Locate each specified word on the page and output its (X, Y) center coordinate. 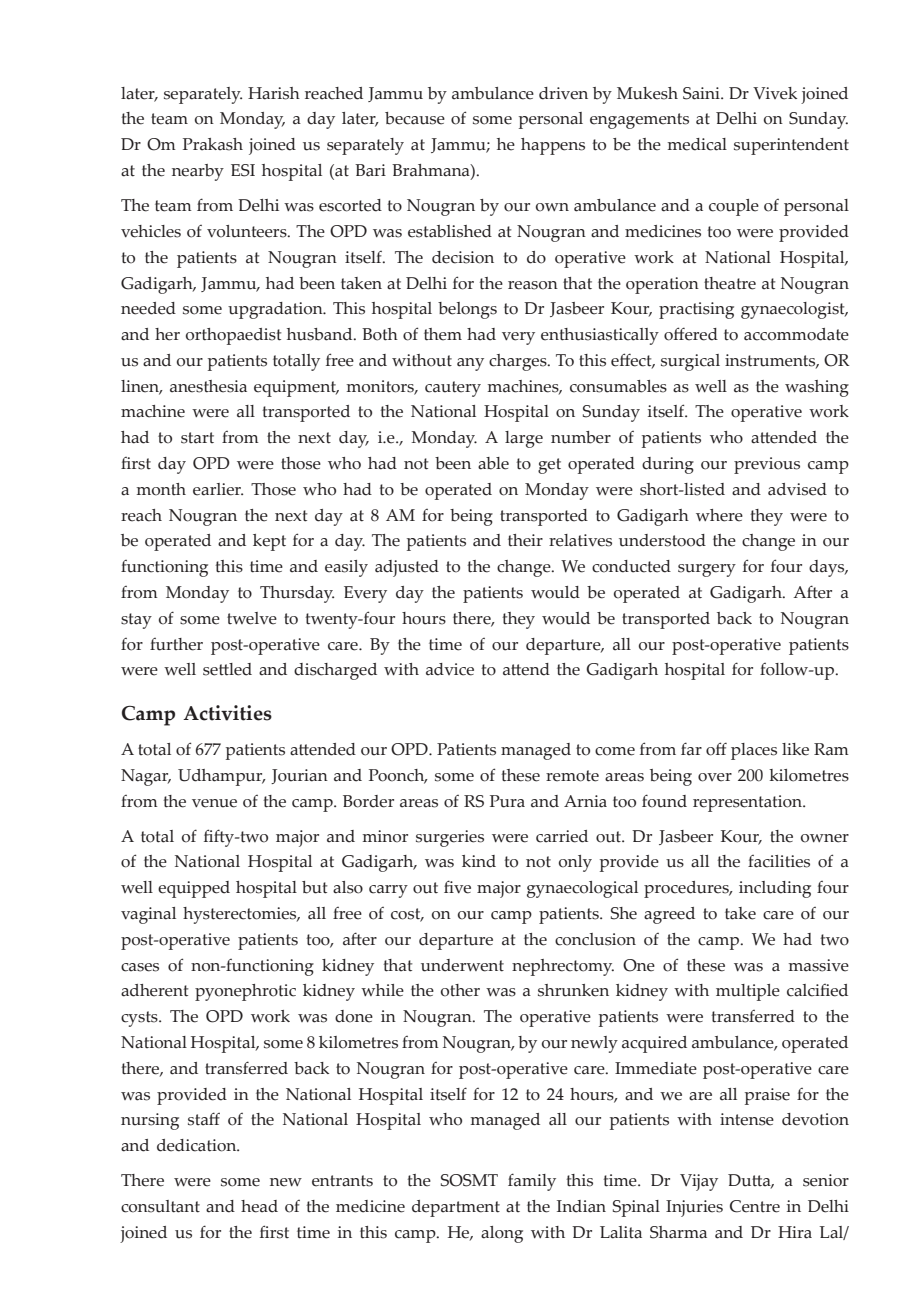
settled (227, 669)
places (754, 751)
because (415, 118)
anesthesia (208, 386)
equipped (194, 889)
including (775, 889)
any (470, 364)
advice (450, 669)
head (259, 1206)
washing (817, 388)
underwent (462, 965)
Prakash (213, 144)
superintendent (791, 146)
